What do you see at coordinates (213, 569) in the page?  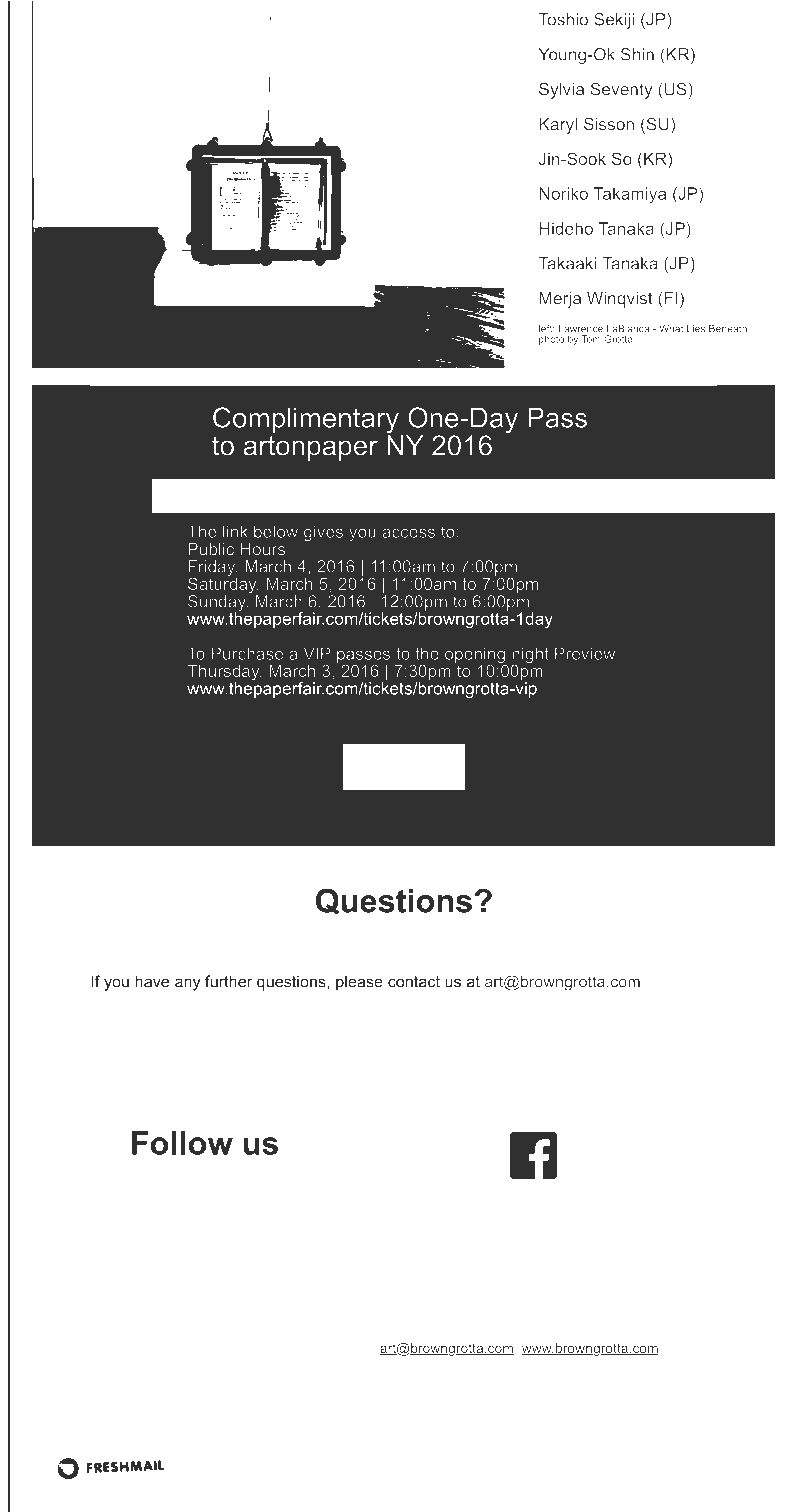 I see `Friday` at bounding box center [213, 569].
